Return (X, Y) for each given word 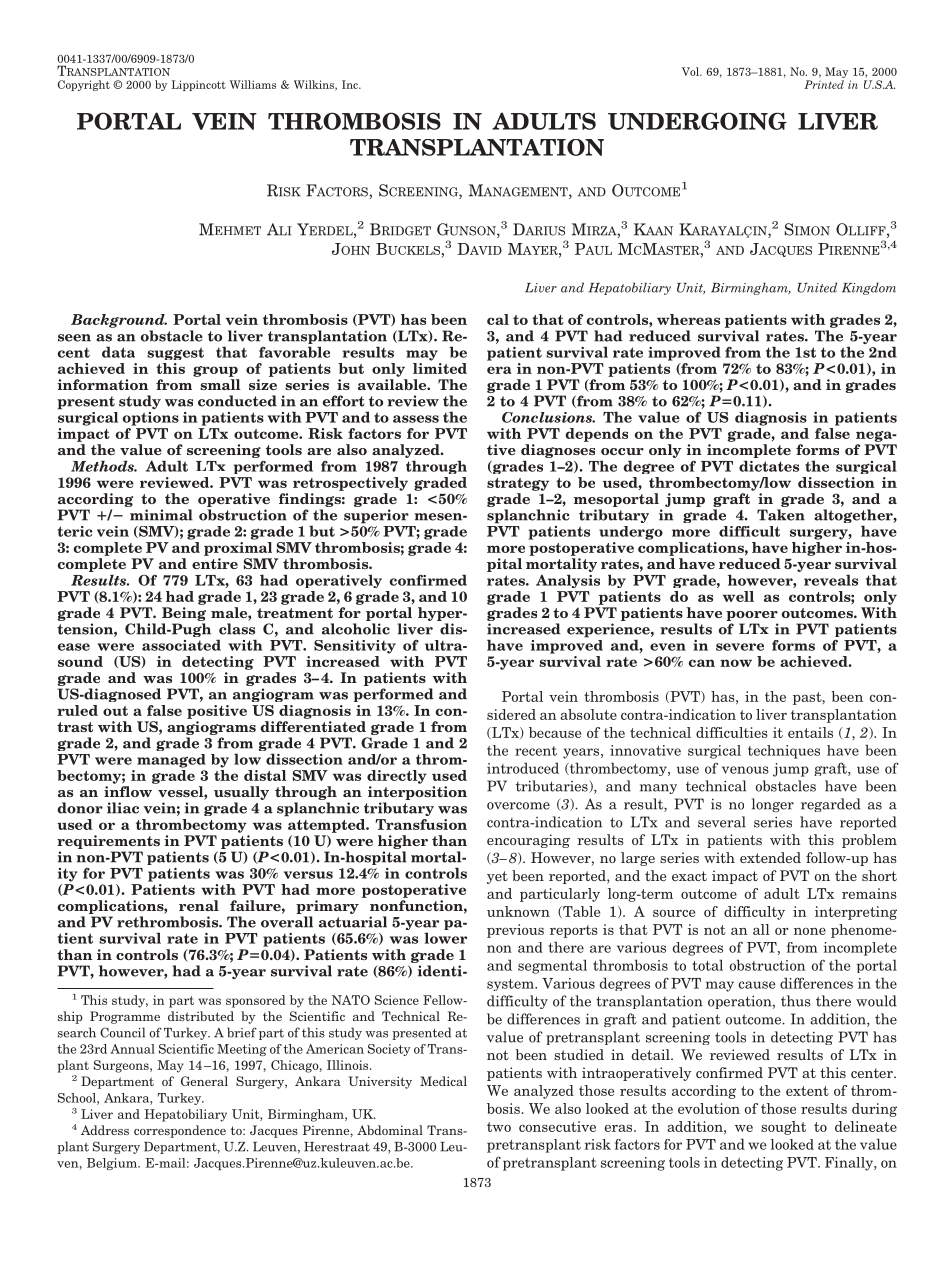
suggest (175, 353)
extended (770, 857)
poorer (752, 616)
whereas (688, 319)
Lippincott (199, 85)
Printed (824, 84)
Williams (253, 84)
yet (497, 877)
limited (440, 367)
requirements (108, 842)
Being (184, 614)
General (204, 1081)
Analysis (568, 581)
